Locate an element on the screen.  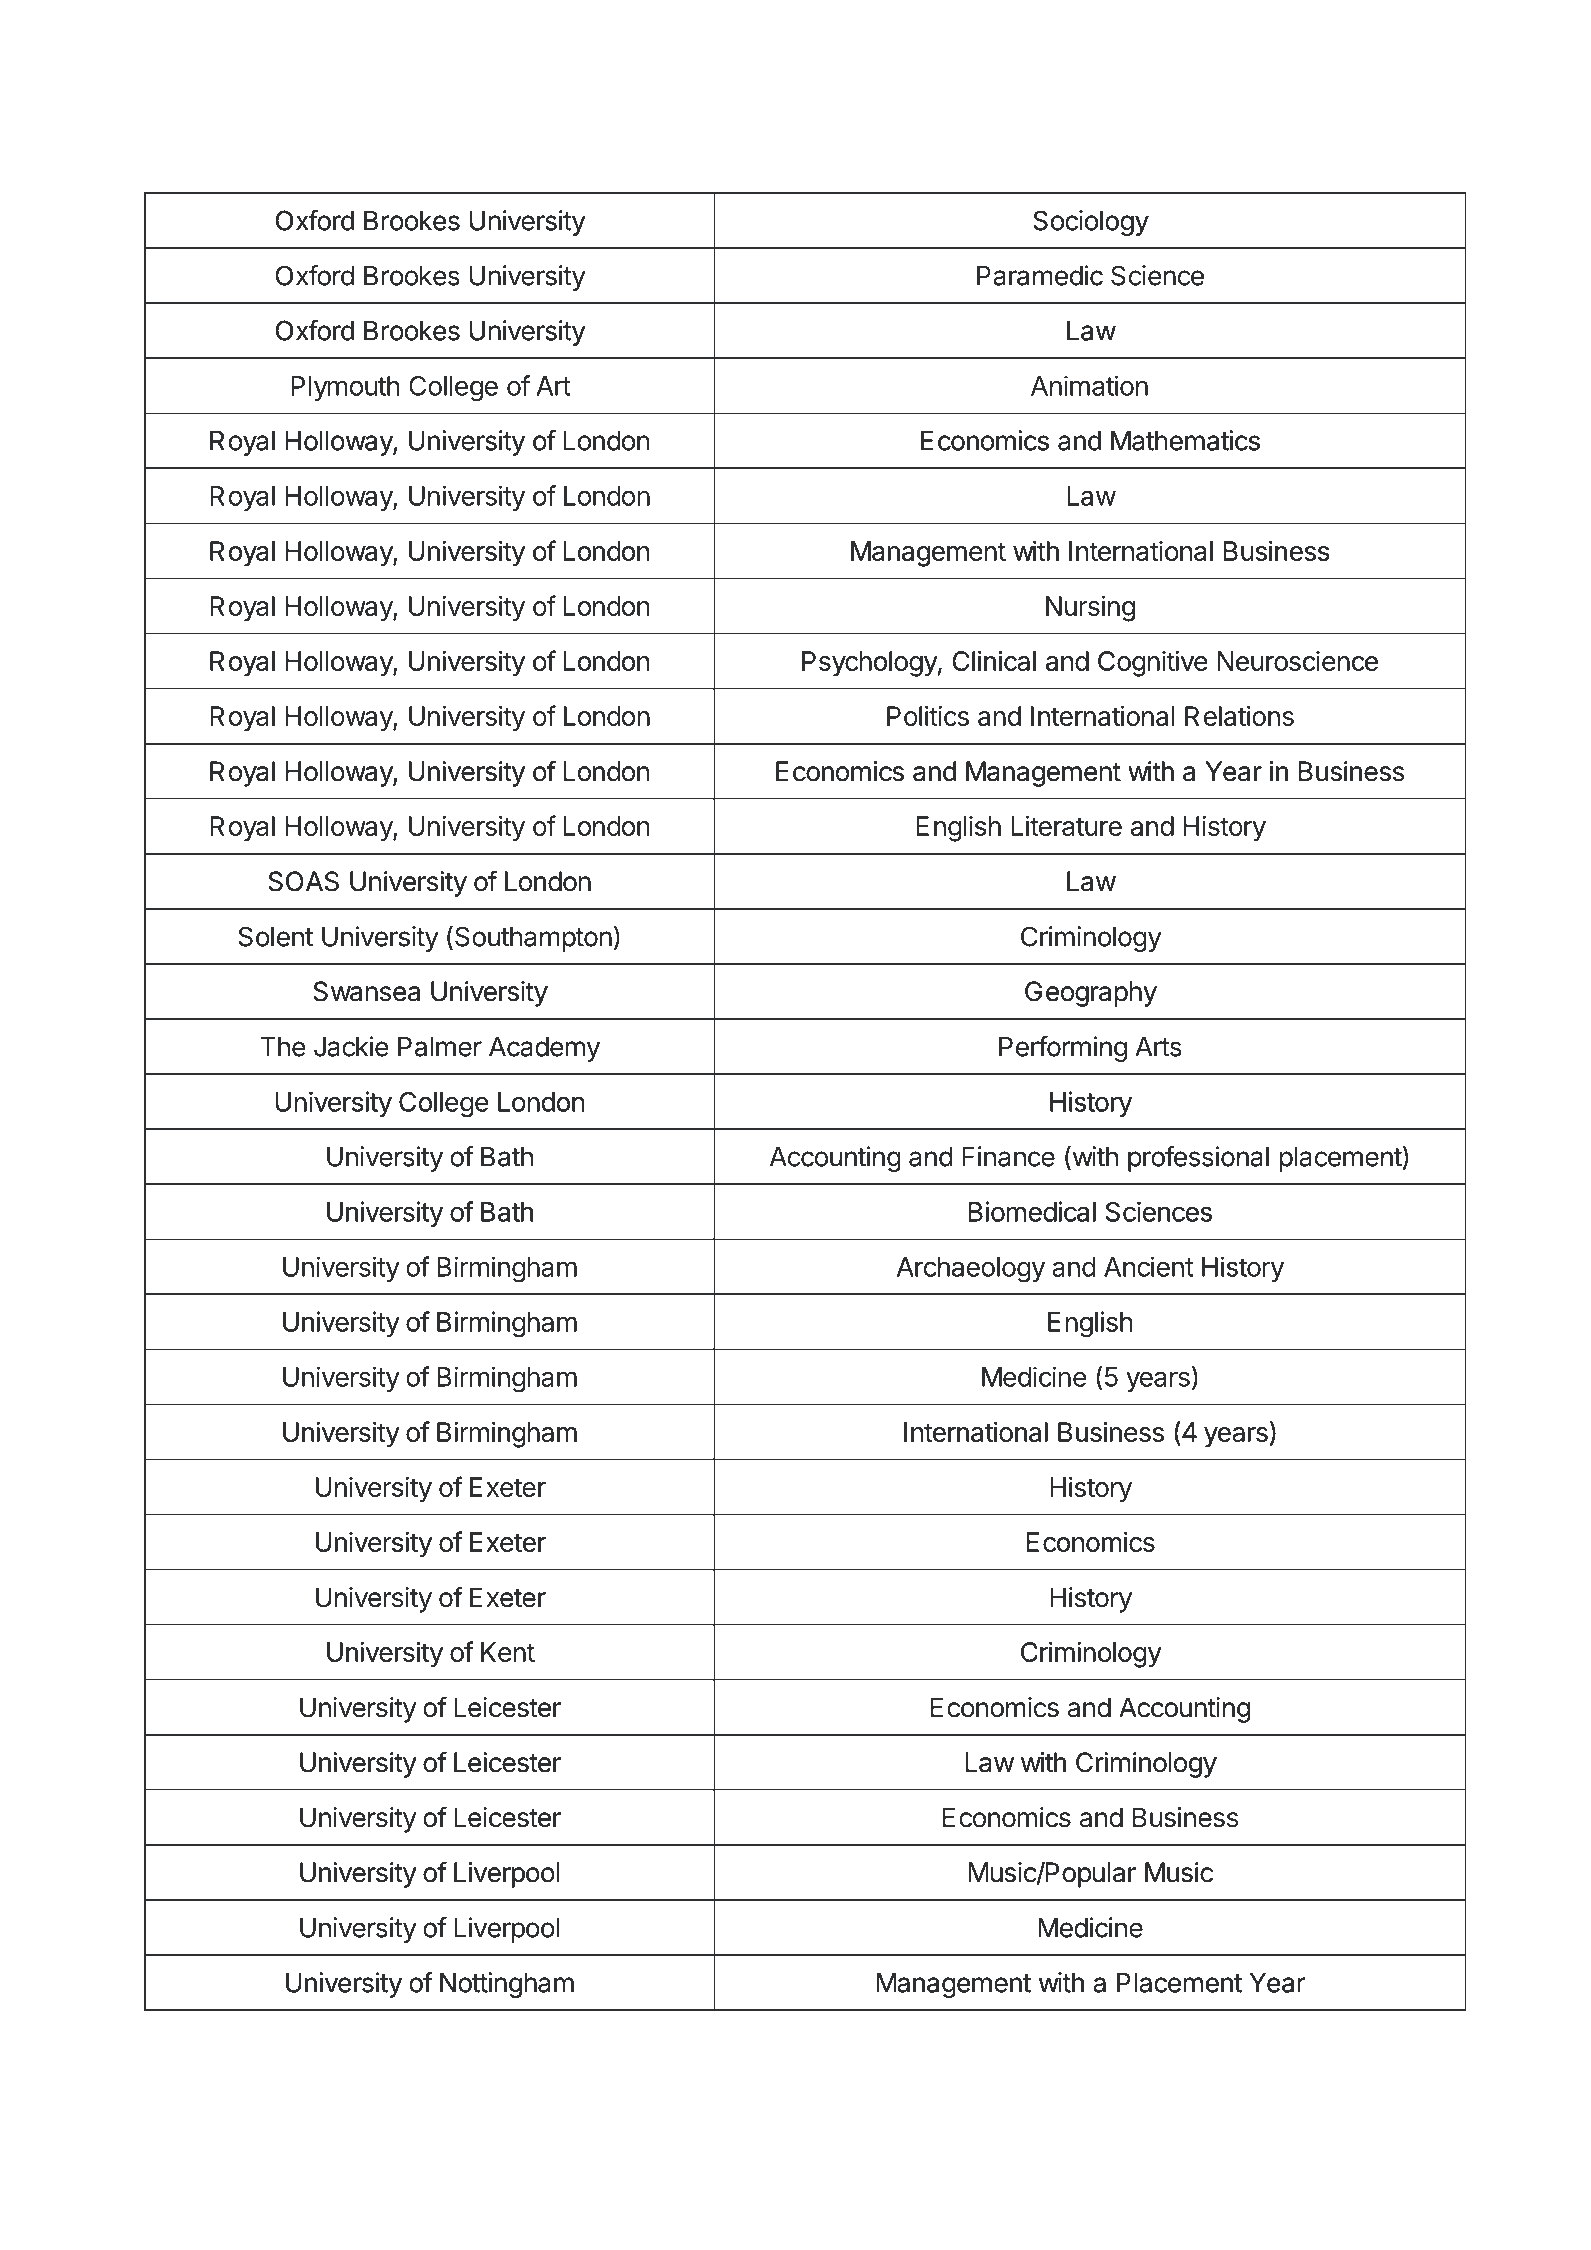
Plymouth is located at coordinates (345, 388).
